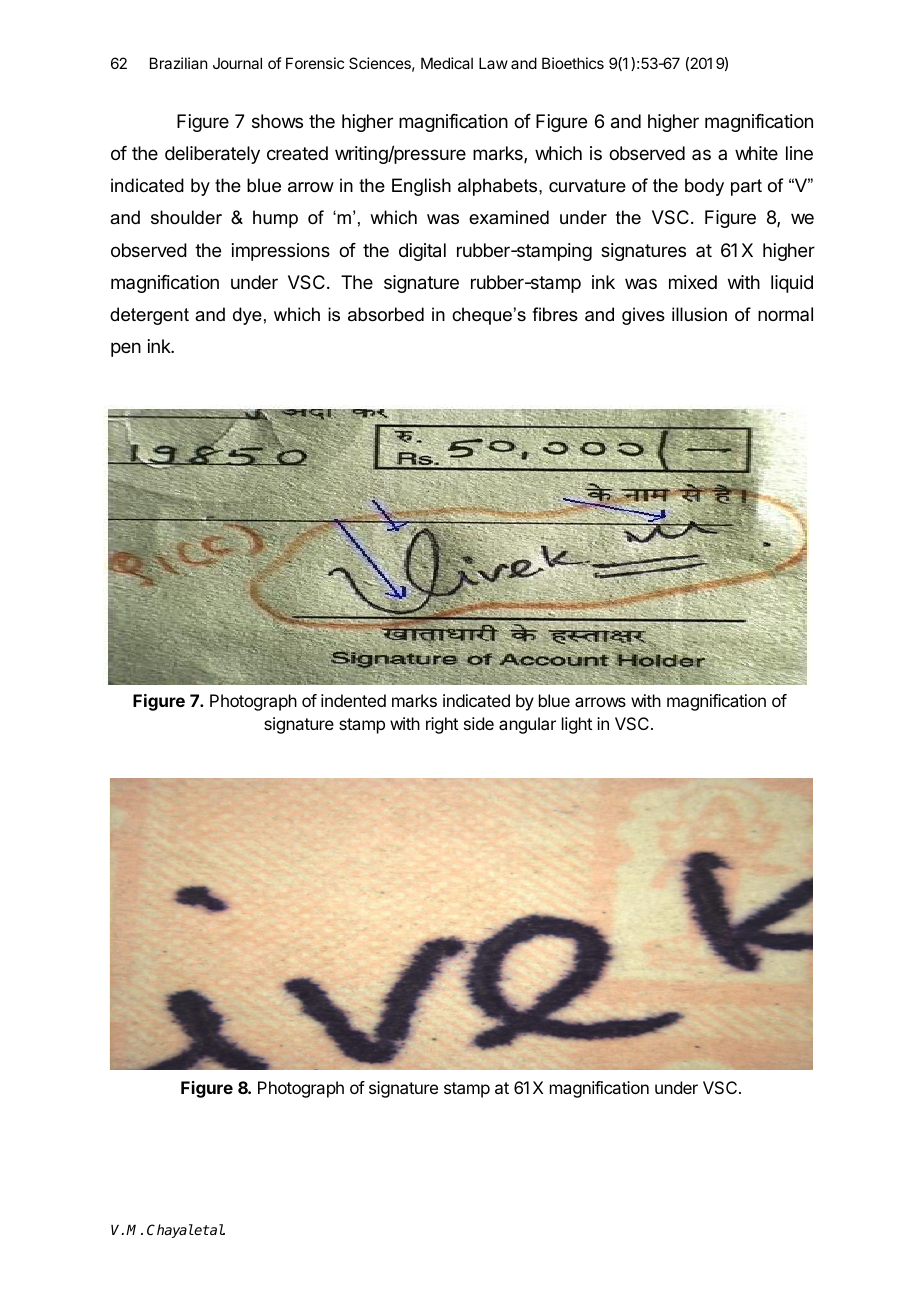 The image size is (924, 1308). Describe the element at coordinates (756, 153) in the image. I see `white` at that location.
